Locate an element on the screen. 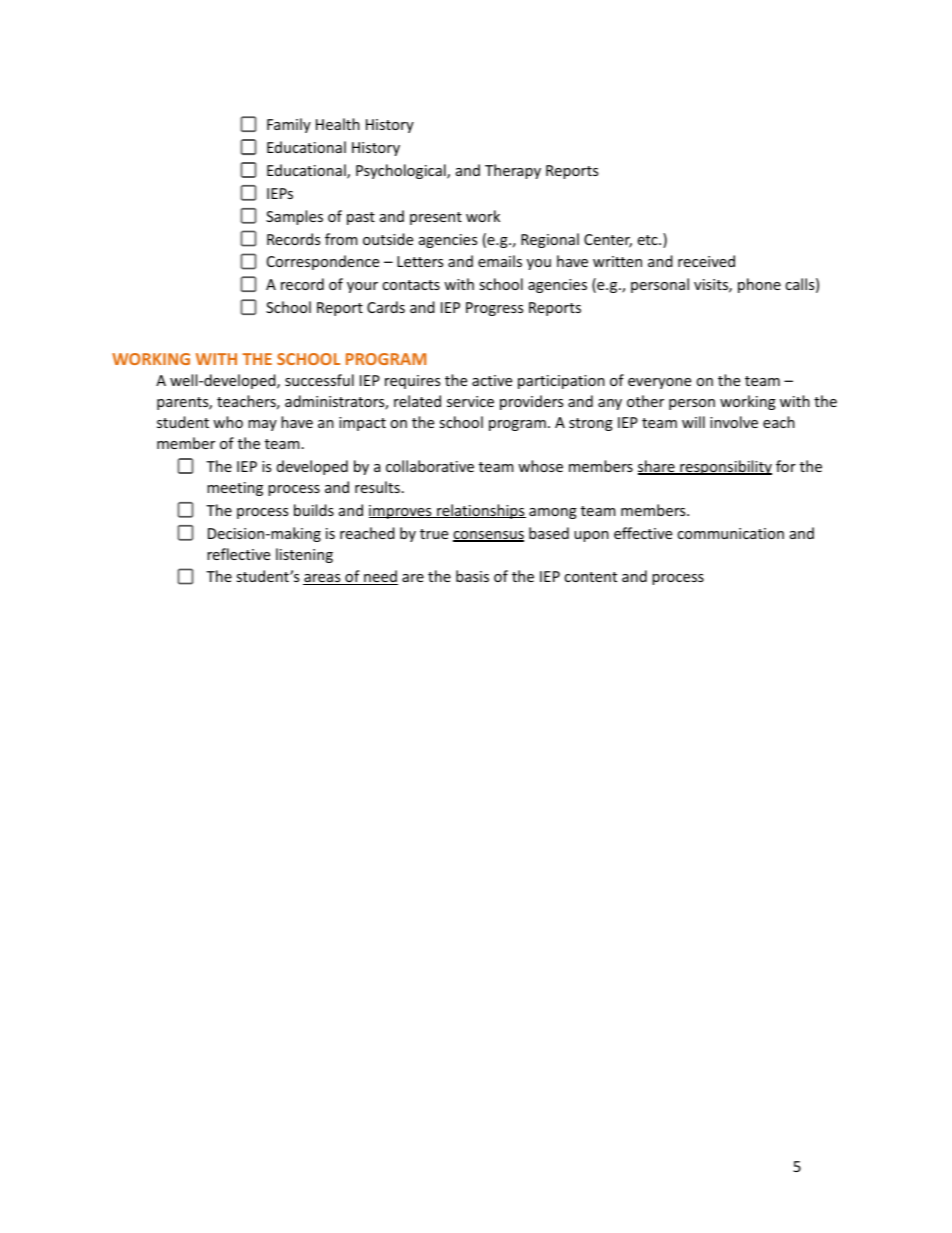  phone is located at coordinates (759, 285).
